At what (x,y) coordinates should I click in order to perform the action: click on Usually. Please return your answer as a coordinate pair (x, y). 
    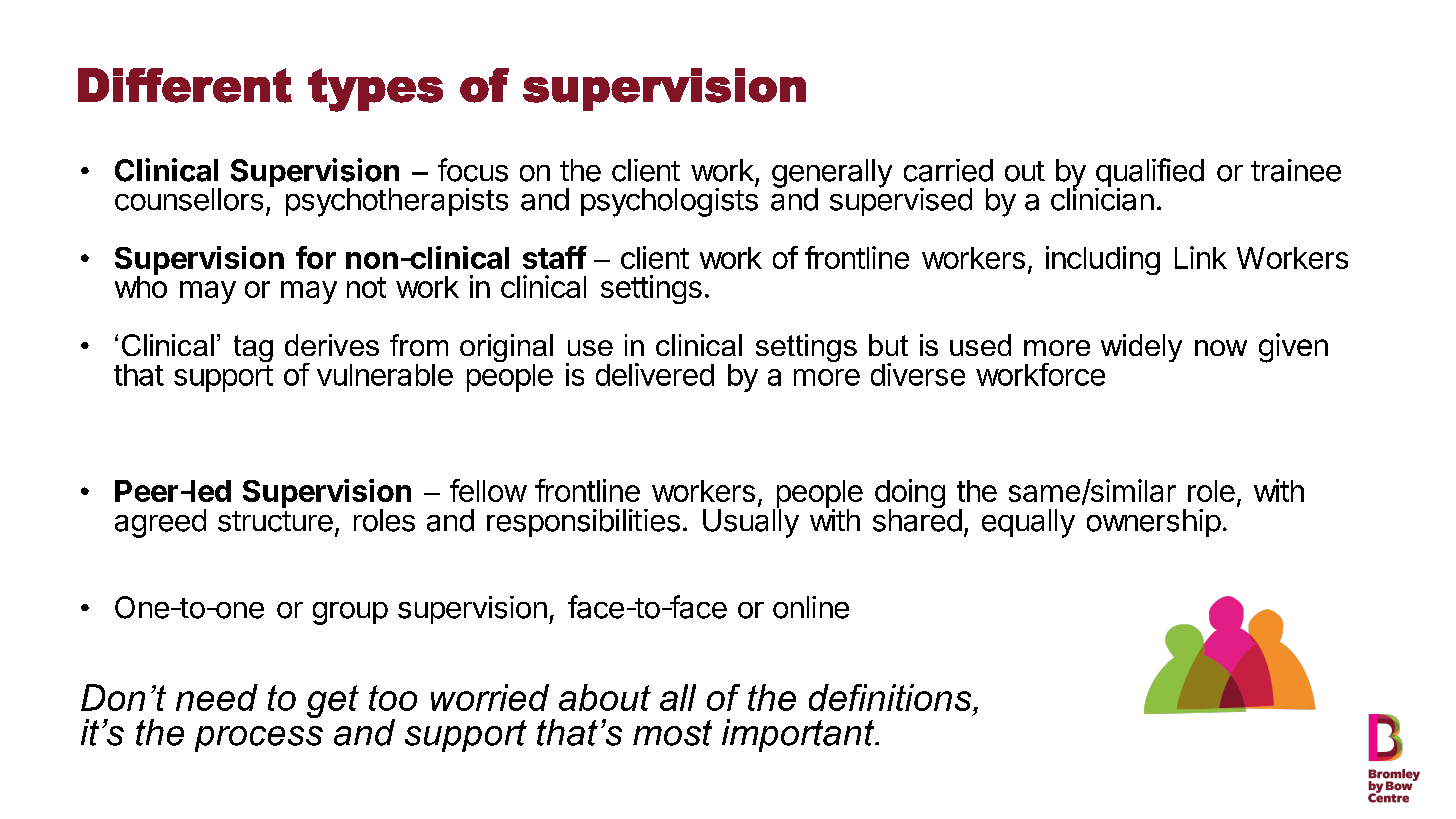
    Looking at the image, I should click on (751, 522).
